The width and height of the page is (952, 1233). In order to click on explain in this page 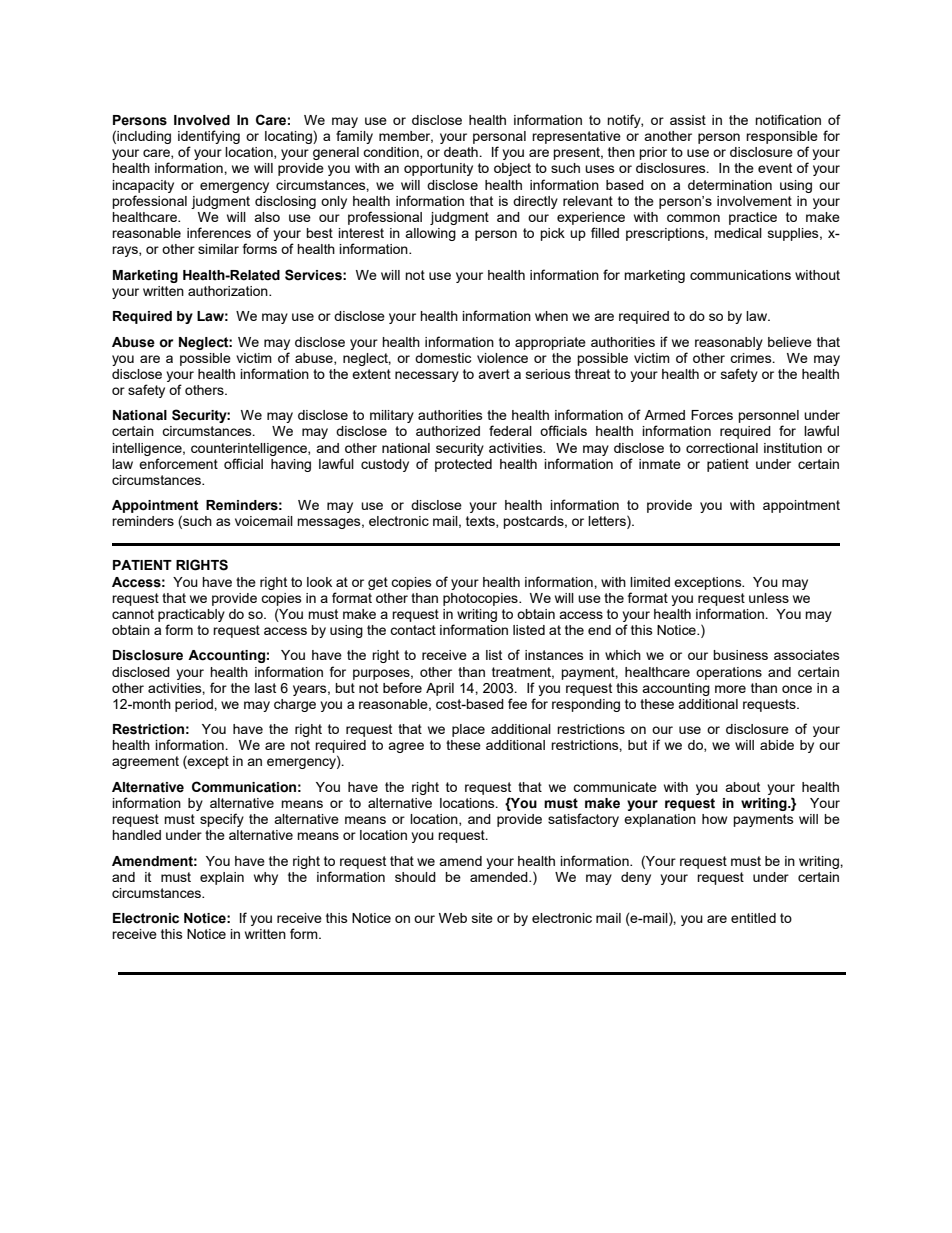, I will do `click(222, 878)`.
